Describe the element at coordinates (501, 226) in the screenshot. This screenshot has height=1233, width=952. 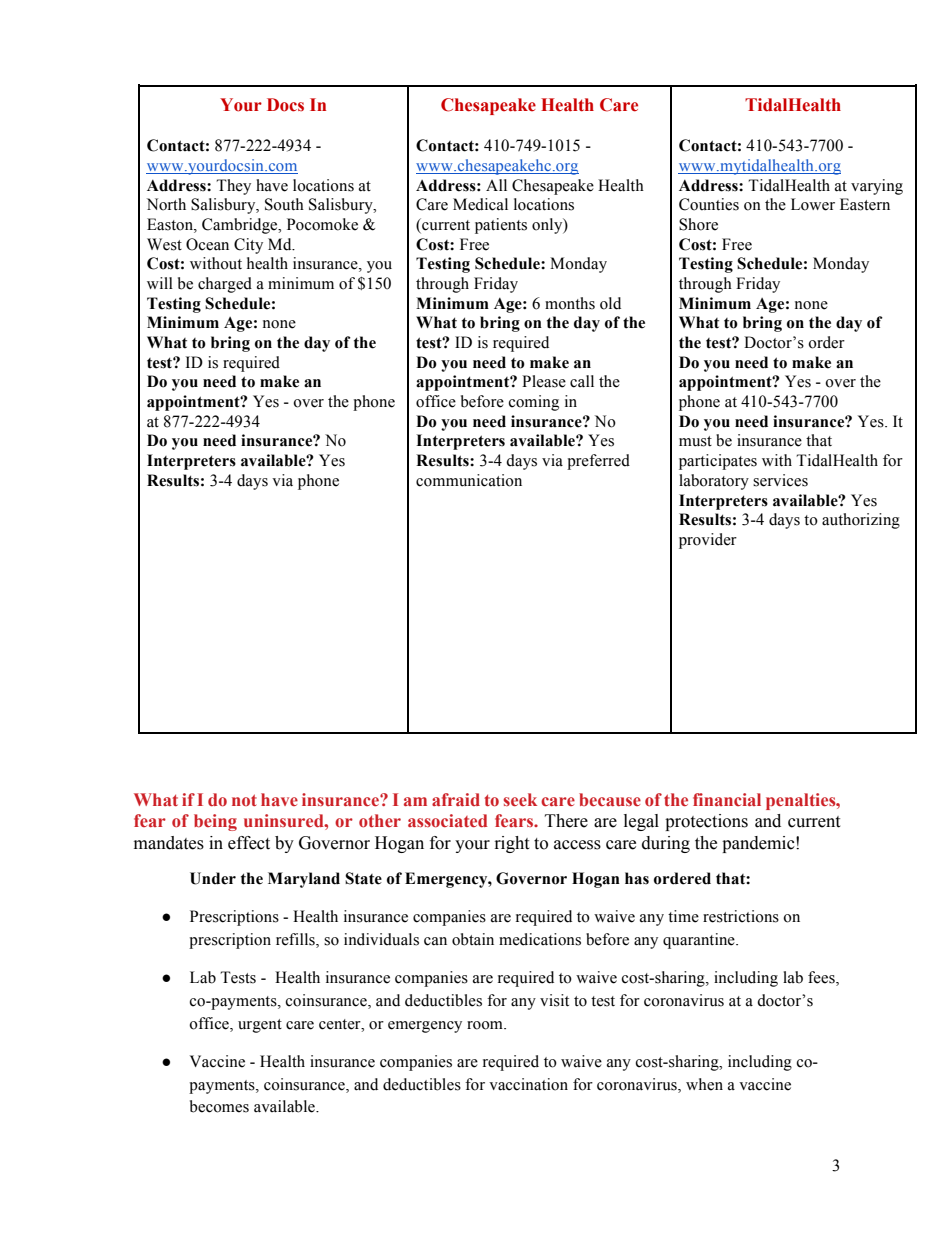
I see `patients` at that location.
